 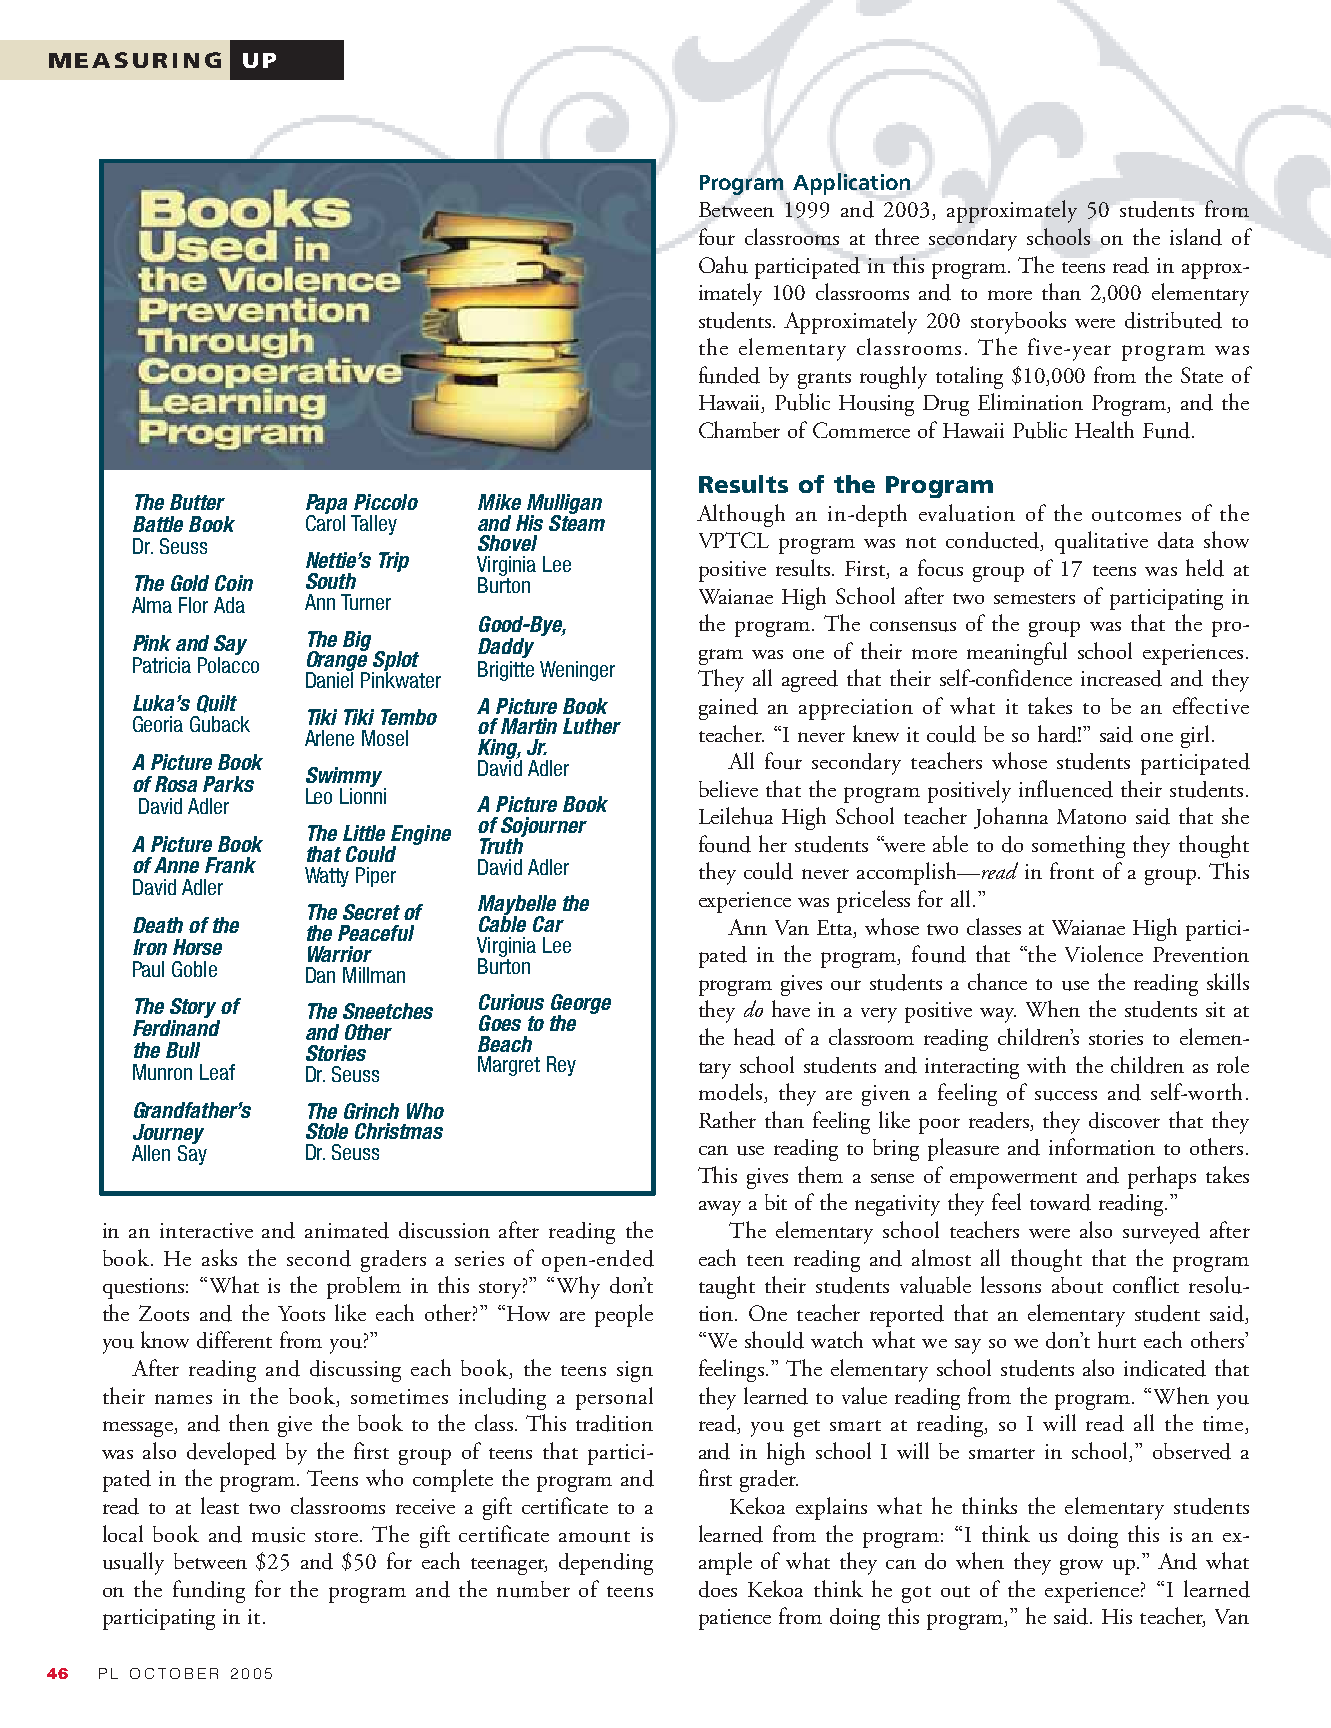 I want to click on grow, so click(x=1081, y=1567).
